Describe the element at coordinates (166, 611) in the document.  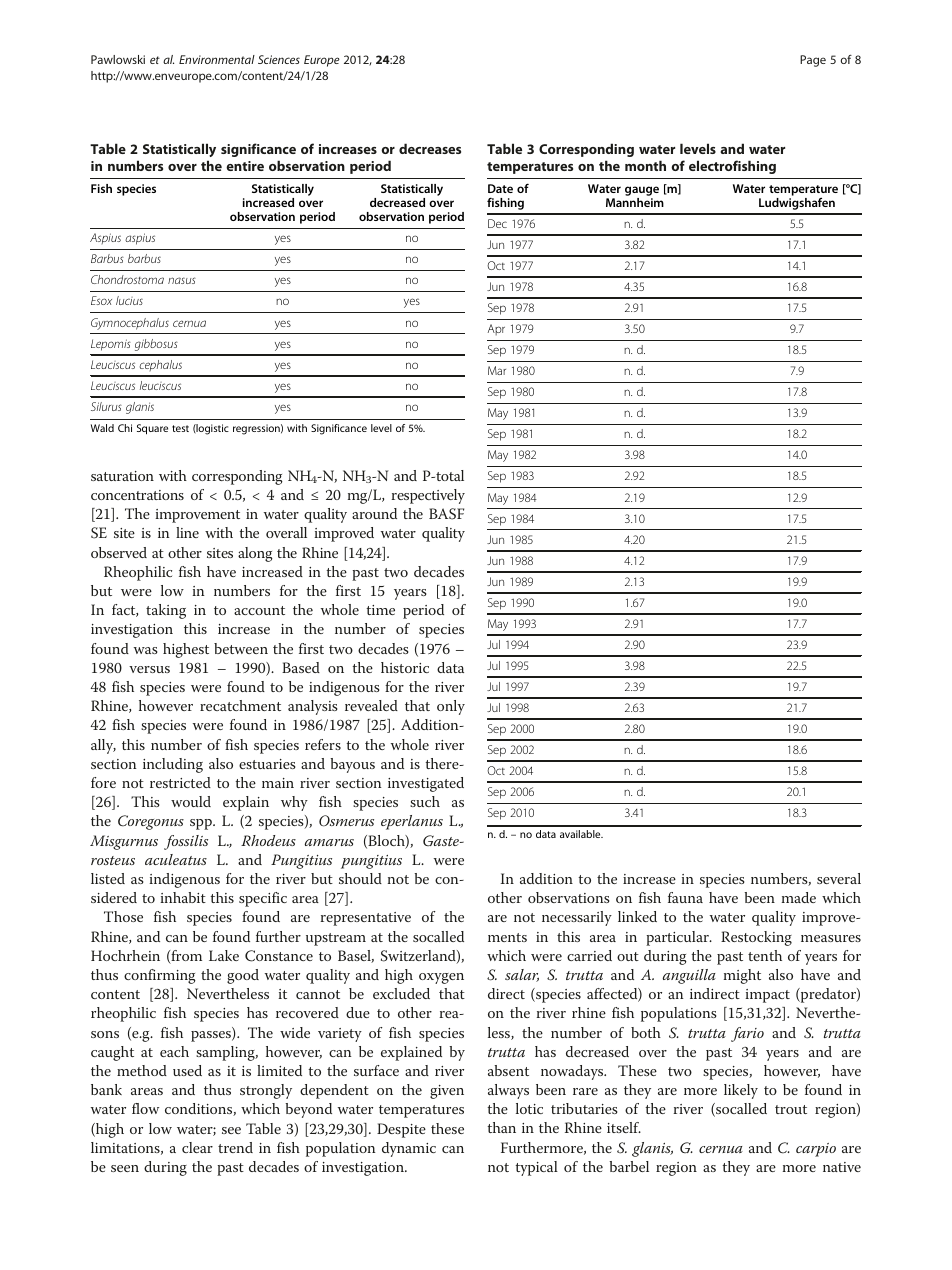
I see `taking` at that location.
